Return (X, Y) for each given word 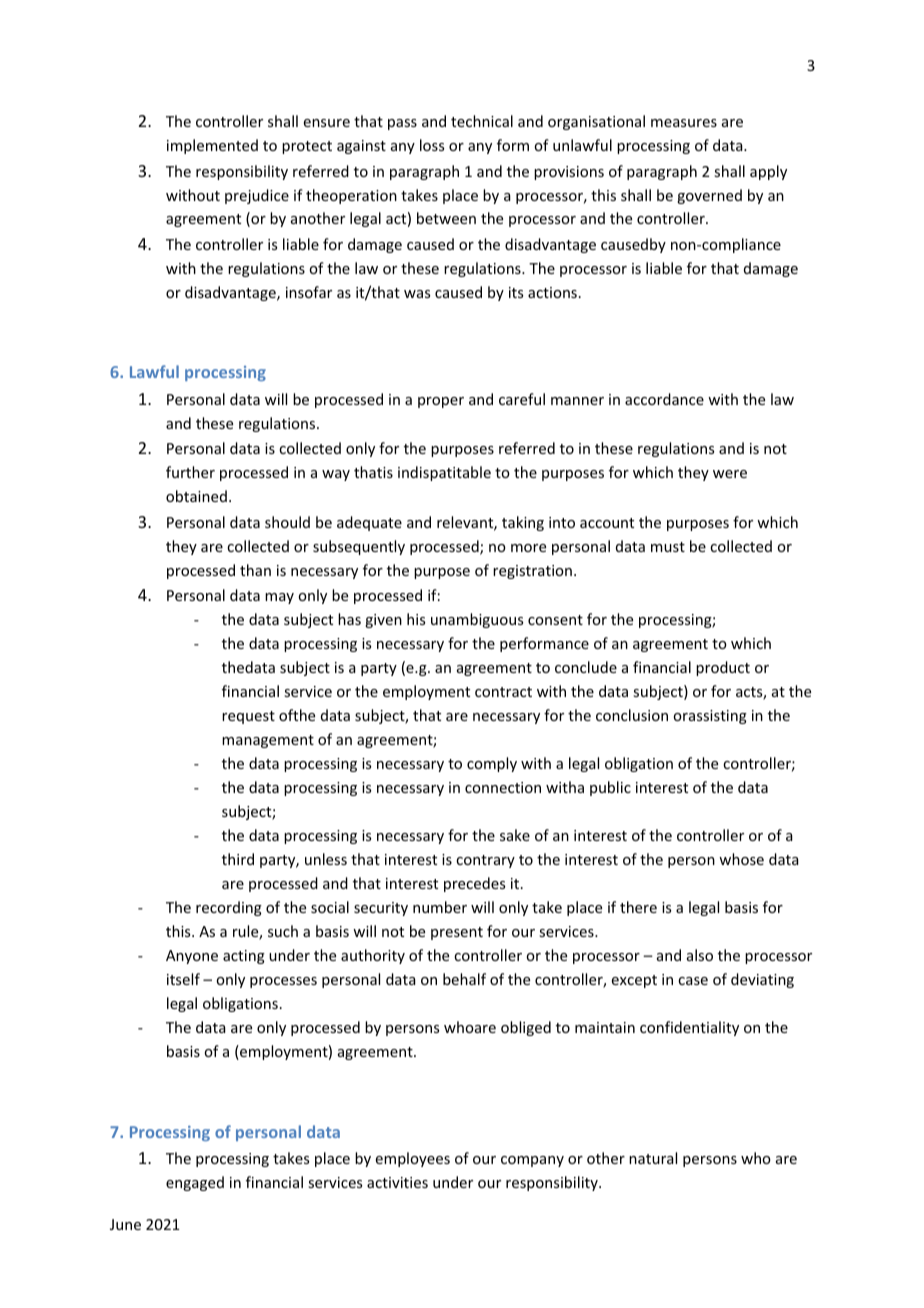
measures (684, 123)
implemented (212, 146)
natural (653, 1158)
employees (413, 1159)
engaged (195, 1183)
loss (432, 145)
